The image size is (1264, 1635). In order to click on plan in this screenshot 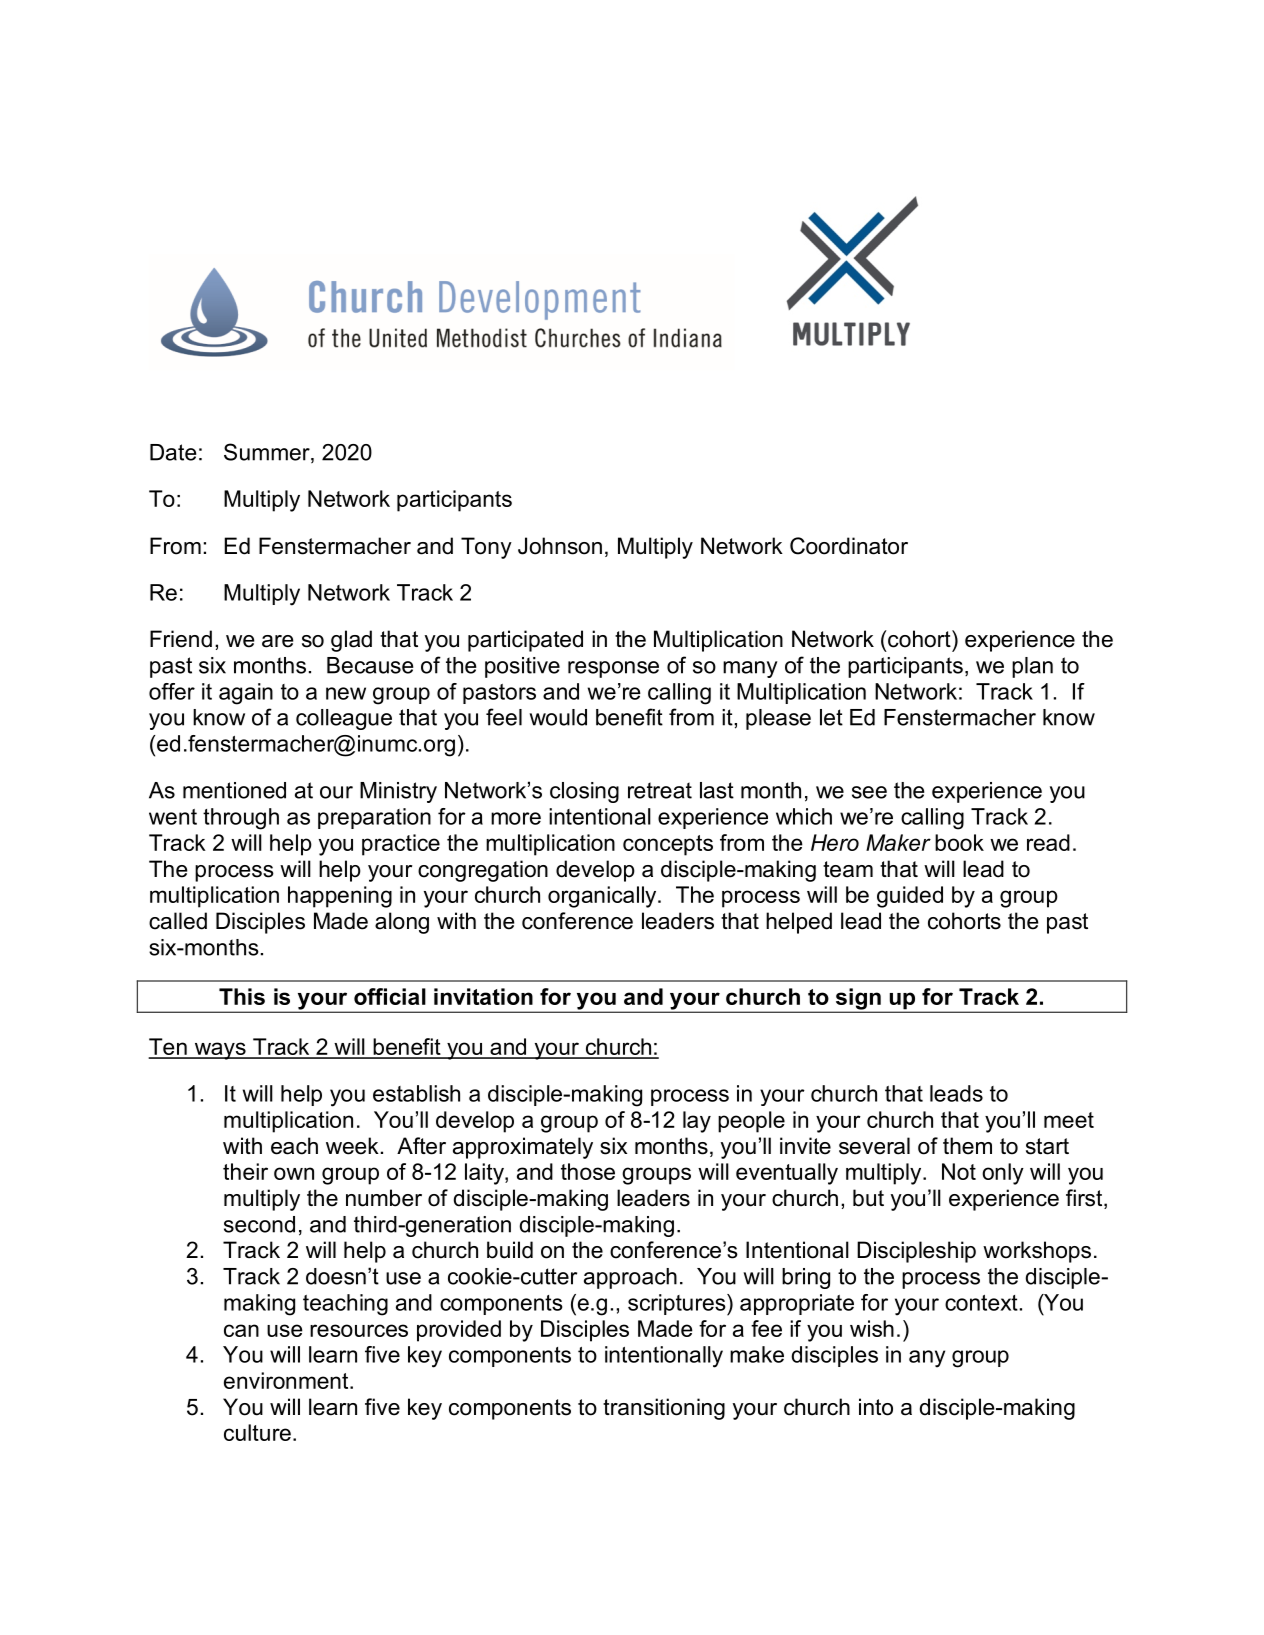, I will do `click(1032, 667)`.
